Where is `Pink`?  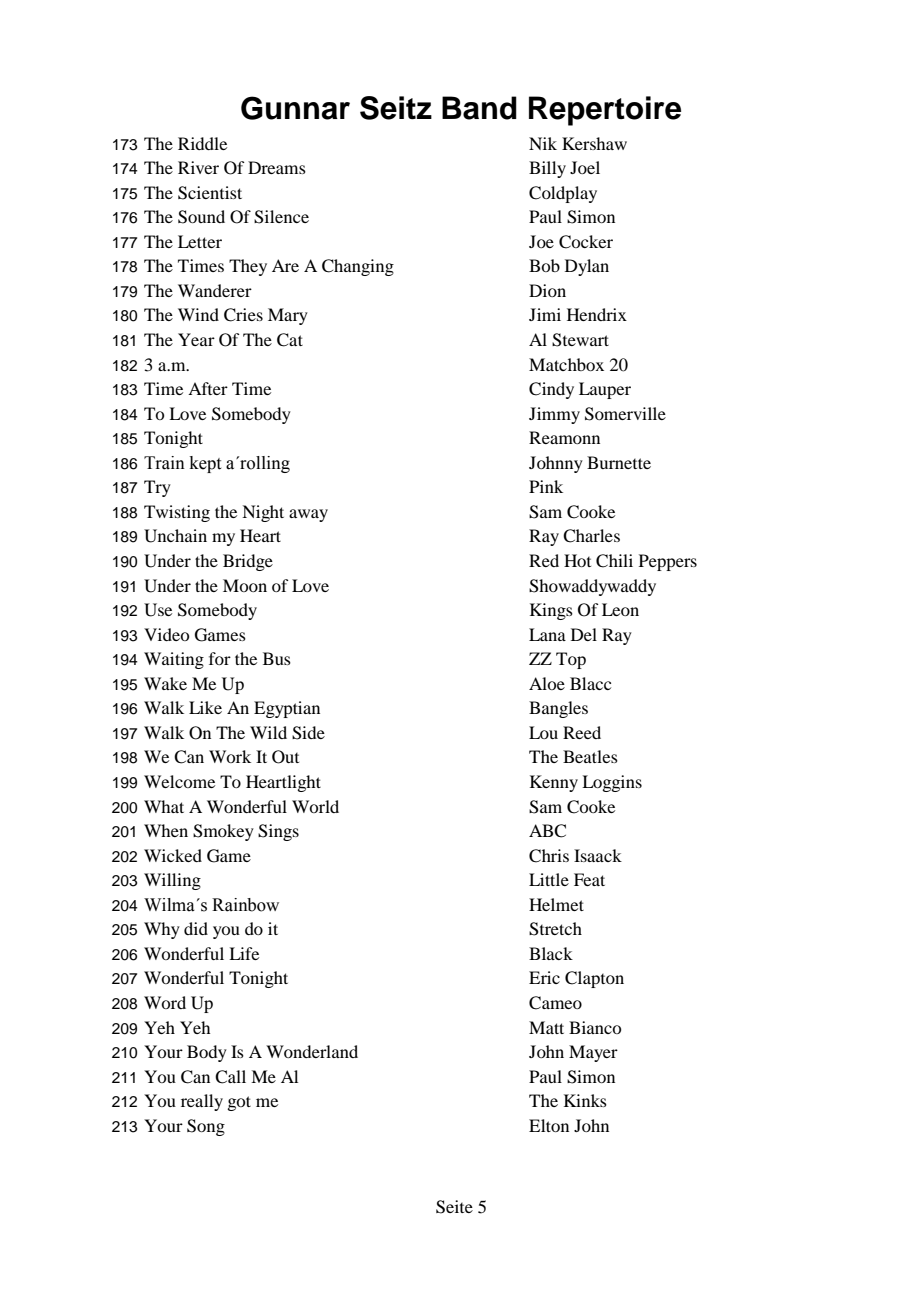 Pink is located at coordinates (546, 486).
